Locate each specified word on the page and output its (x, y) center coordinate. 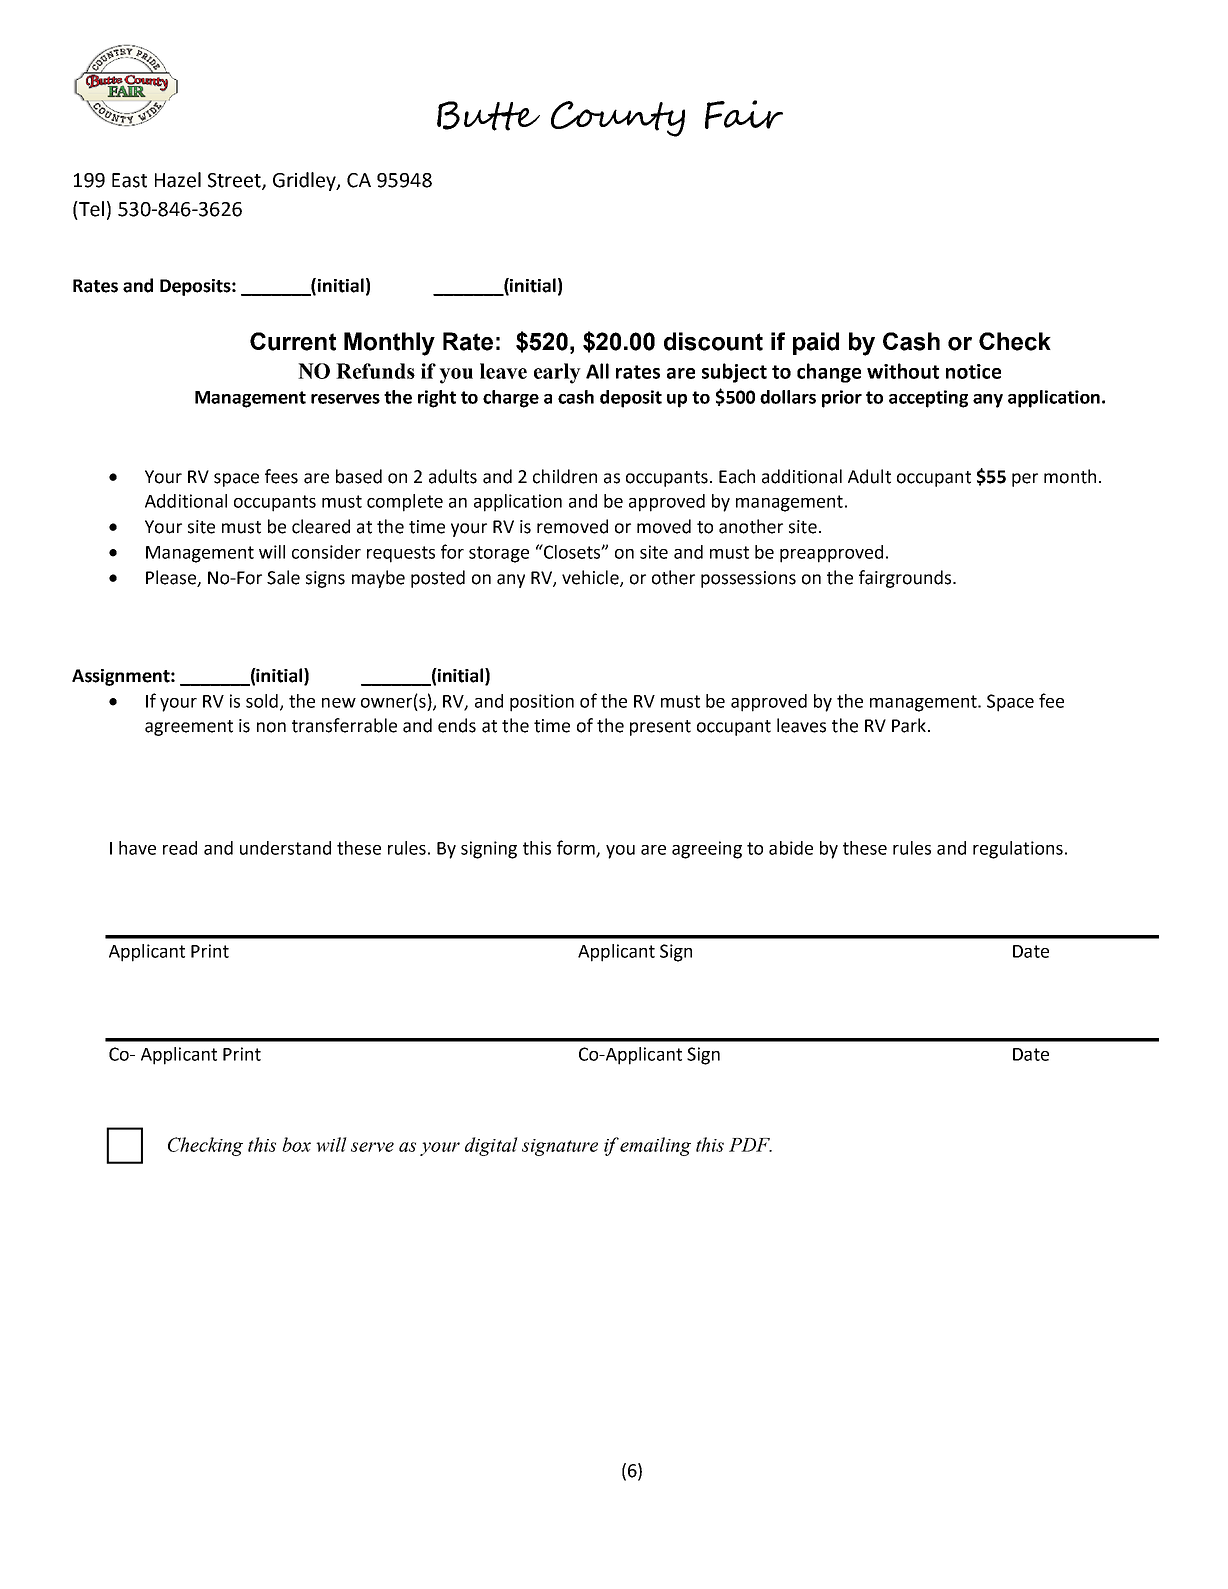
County (618, 119)
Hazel (178, 180)
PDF (750, 1145)
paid (816, 343)
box (296, 1144)
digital (491, 1146)
